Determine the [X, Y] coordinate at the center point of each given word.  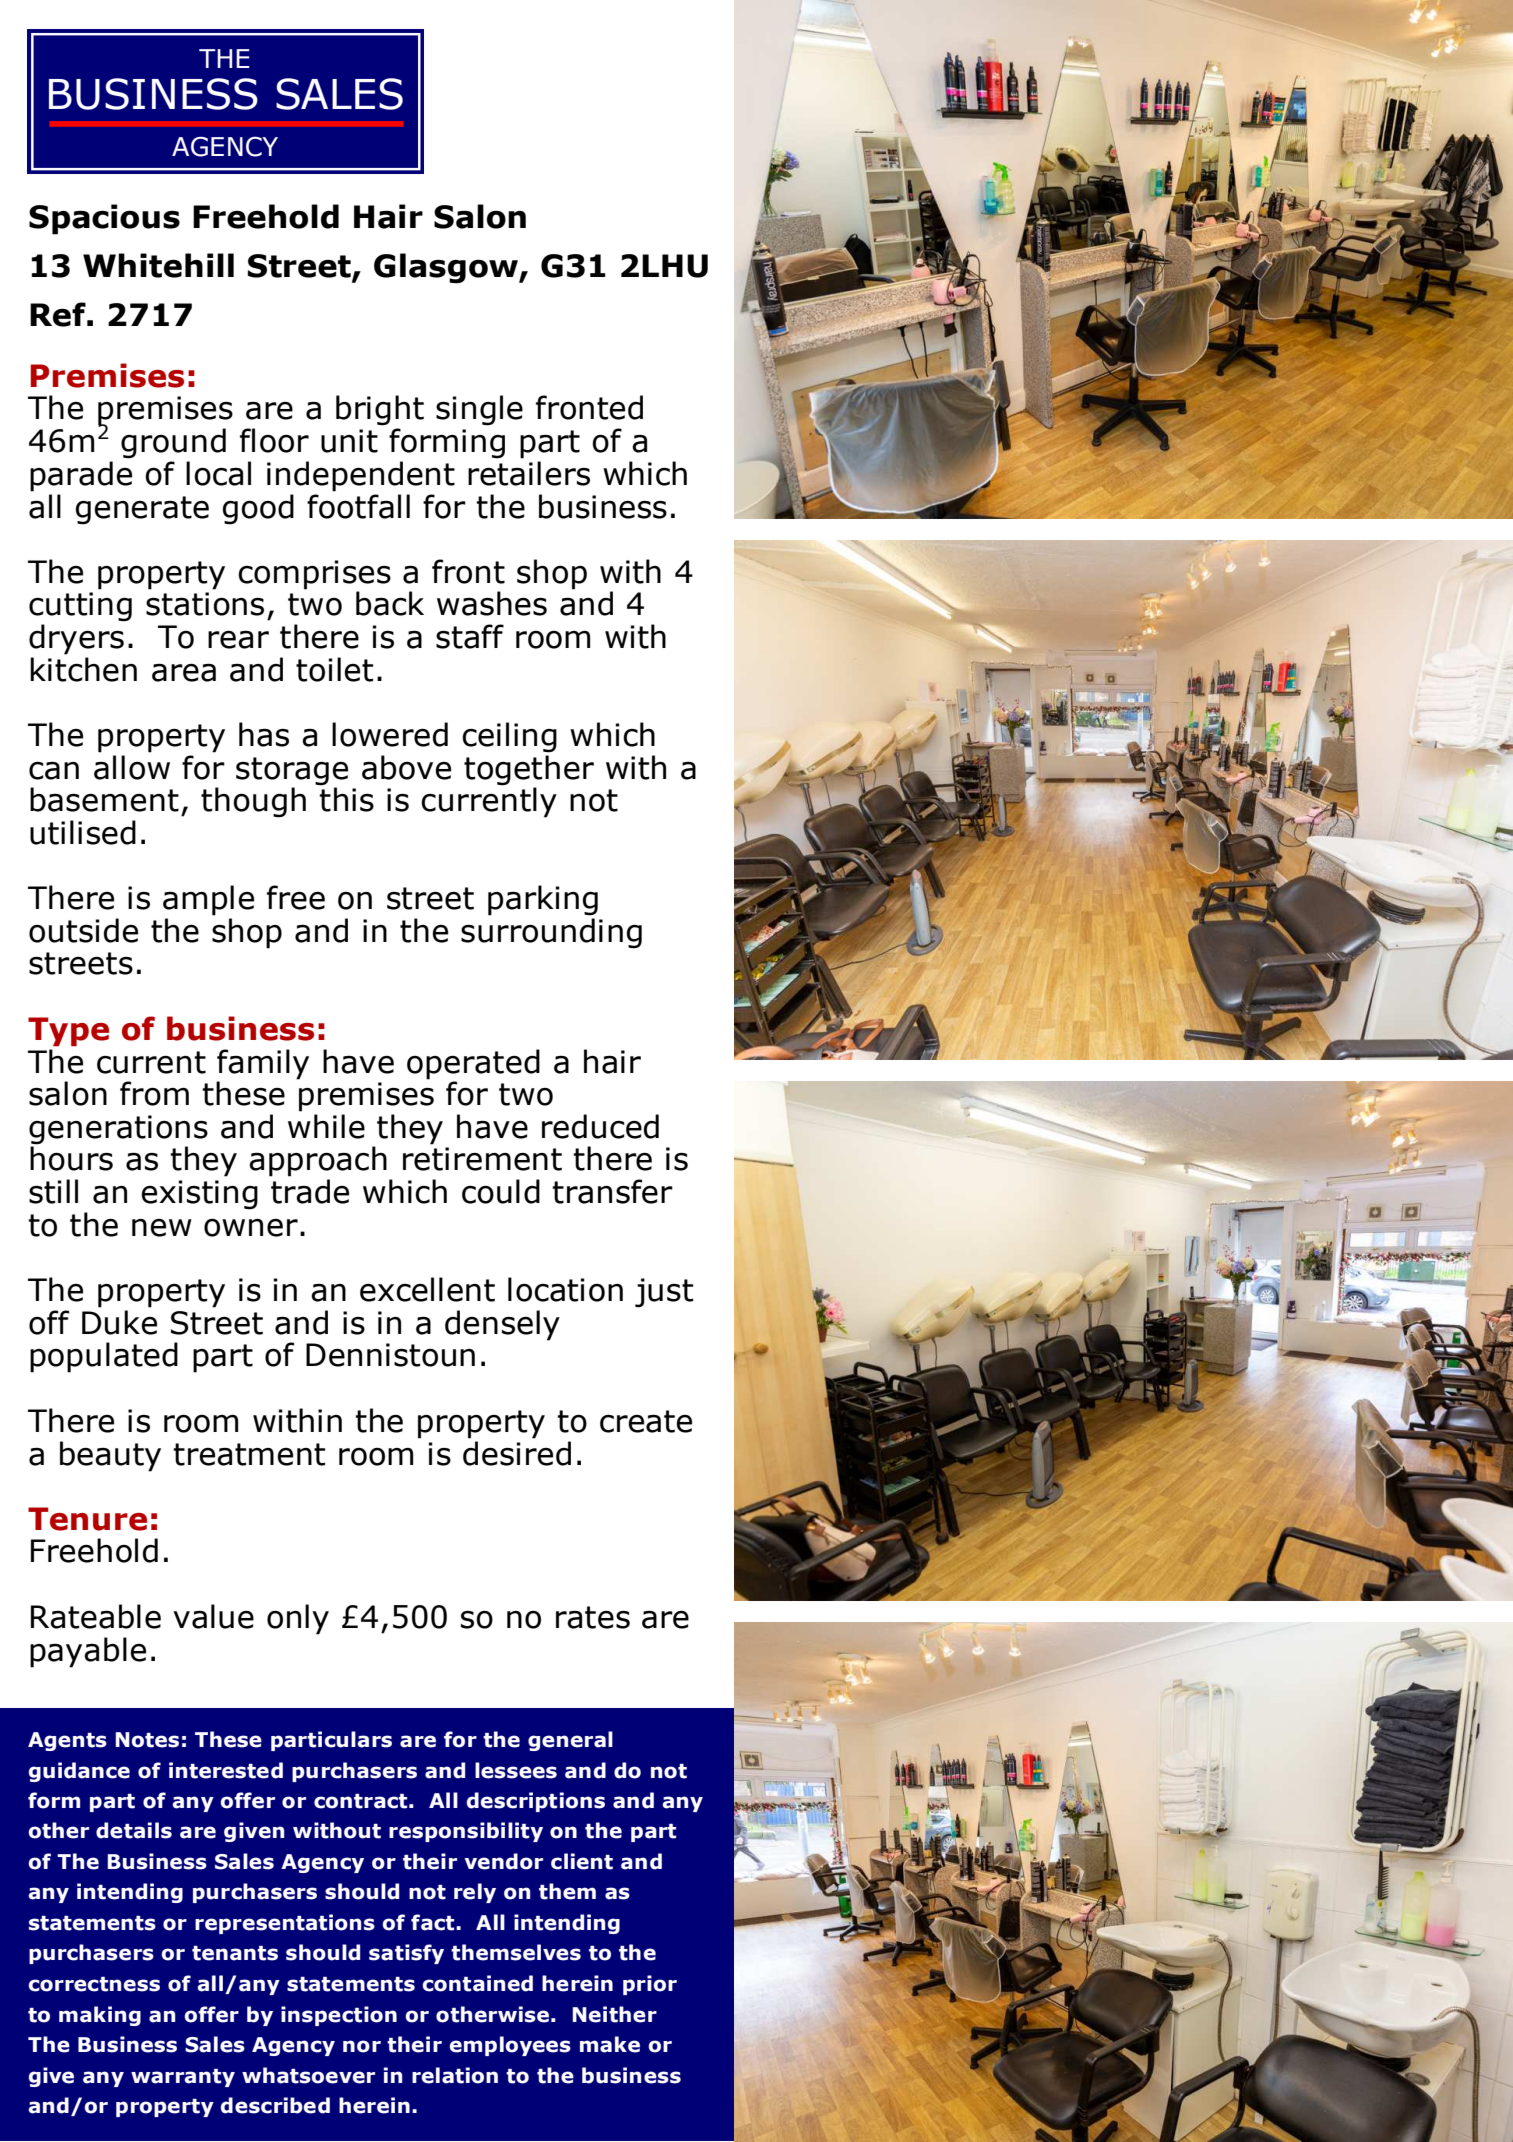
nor [362, 2046]
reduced [600, 1126]
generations [118, 1131]
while [326, 1126]
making [100, 2016]
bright [380, 410]
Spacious [104, 219]
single [479, 410]
